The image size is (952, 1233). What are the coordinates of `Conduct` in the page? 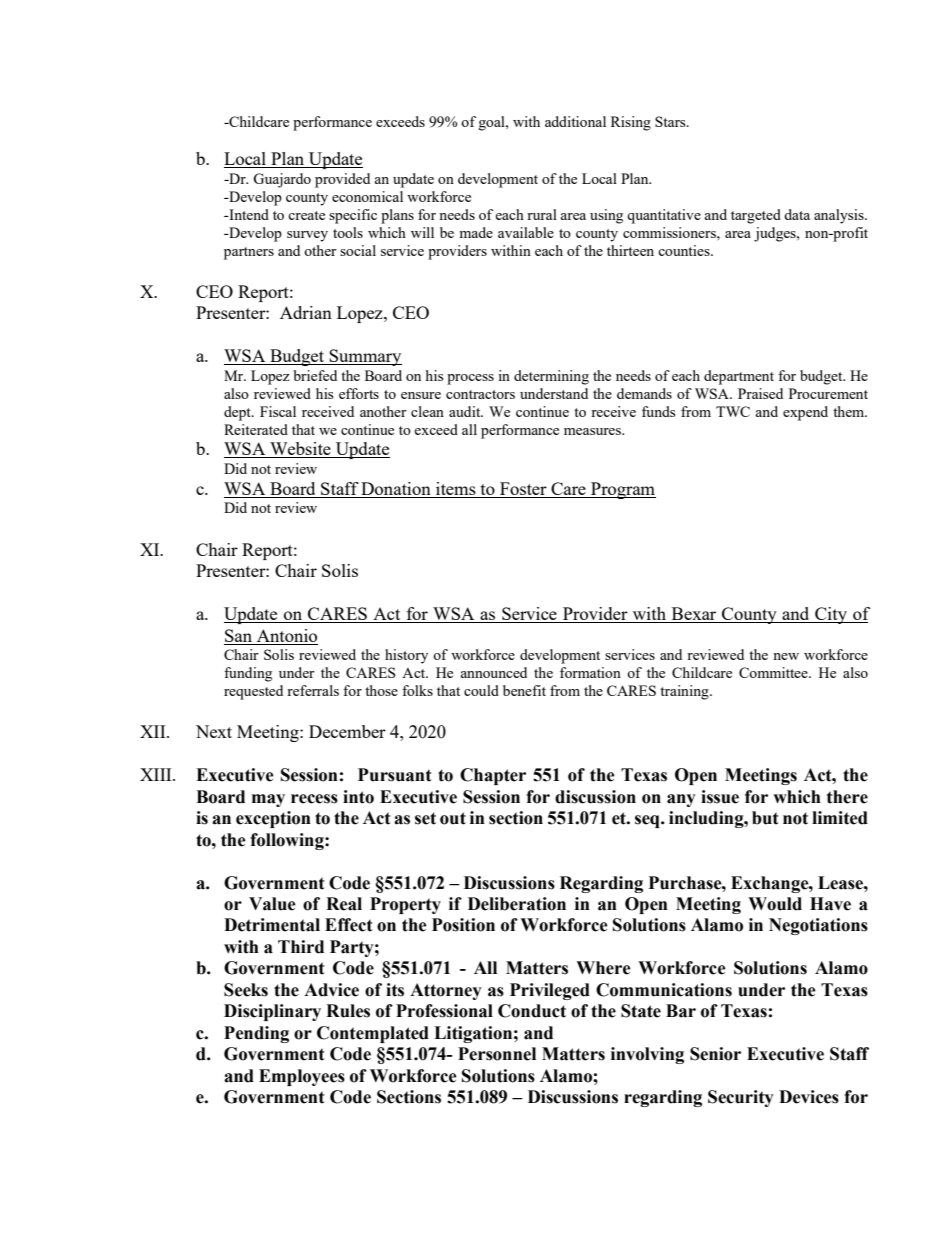 It's located at (532, 1011).
